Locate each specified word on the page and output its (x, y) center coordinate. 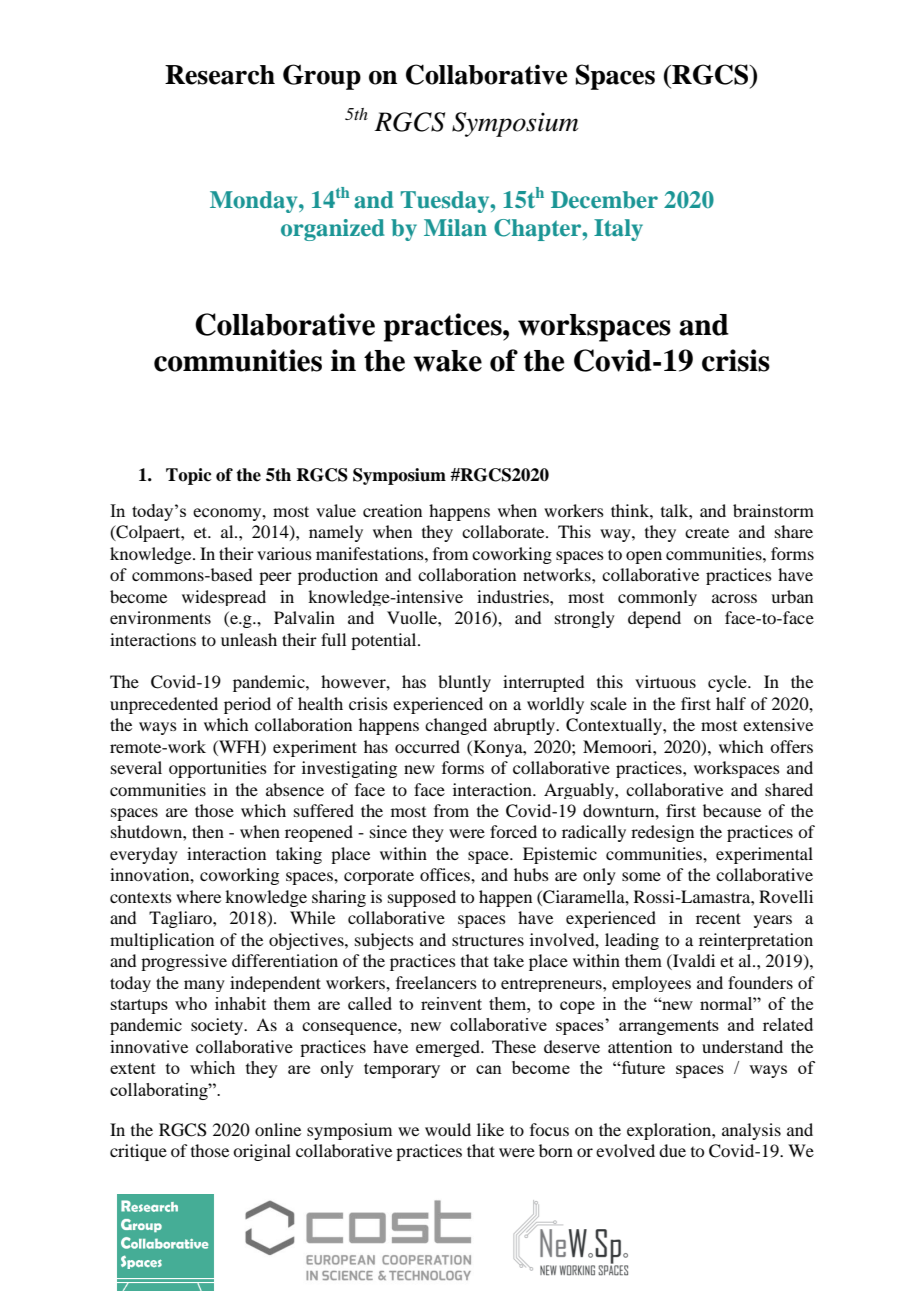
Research (220, 75)
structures (488, 940)
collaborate (504, 531)
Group (322, 77)
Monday (255, 202)
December (604, 200)
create (707, 532)
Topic (189, 476)
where (198, 896)
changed (456, 726)
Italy (618, 230)
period (247, 705)
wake (447, 361)
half (731, 703)
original (262, 1152)
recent (718, 918)
